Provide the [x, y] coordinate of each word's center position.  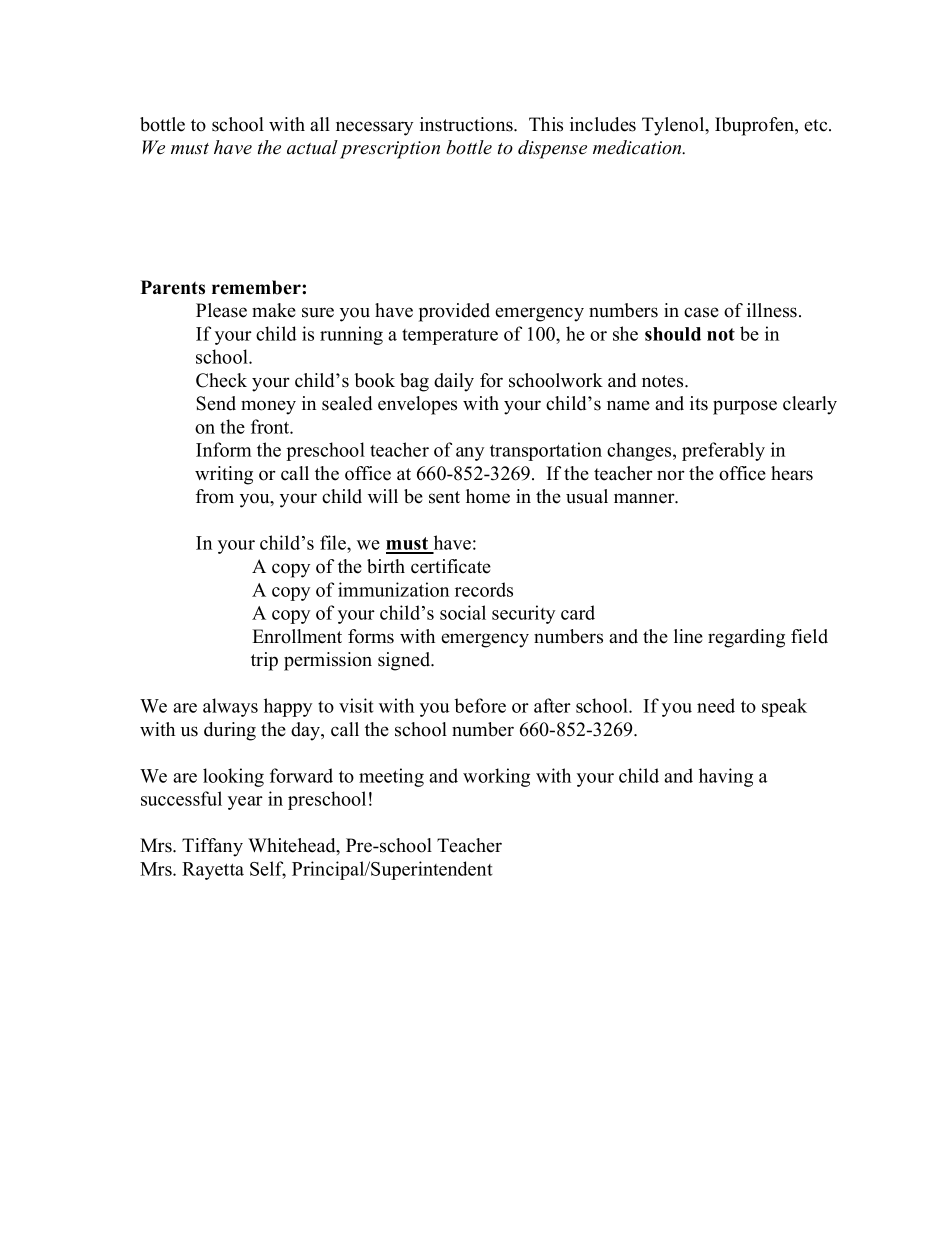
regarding [746, 638]
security [523, 614]
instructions [467, 124]
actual [312, 147]
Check [221, 380]
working [496, 777]
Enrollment [297, 636]
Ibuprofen [756, 126]
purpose [745, 407]
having [726, 777]
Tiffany [212, 847]
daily [454, 382]
